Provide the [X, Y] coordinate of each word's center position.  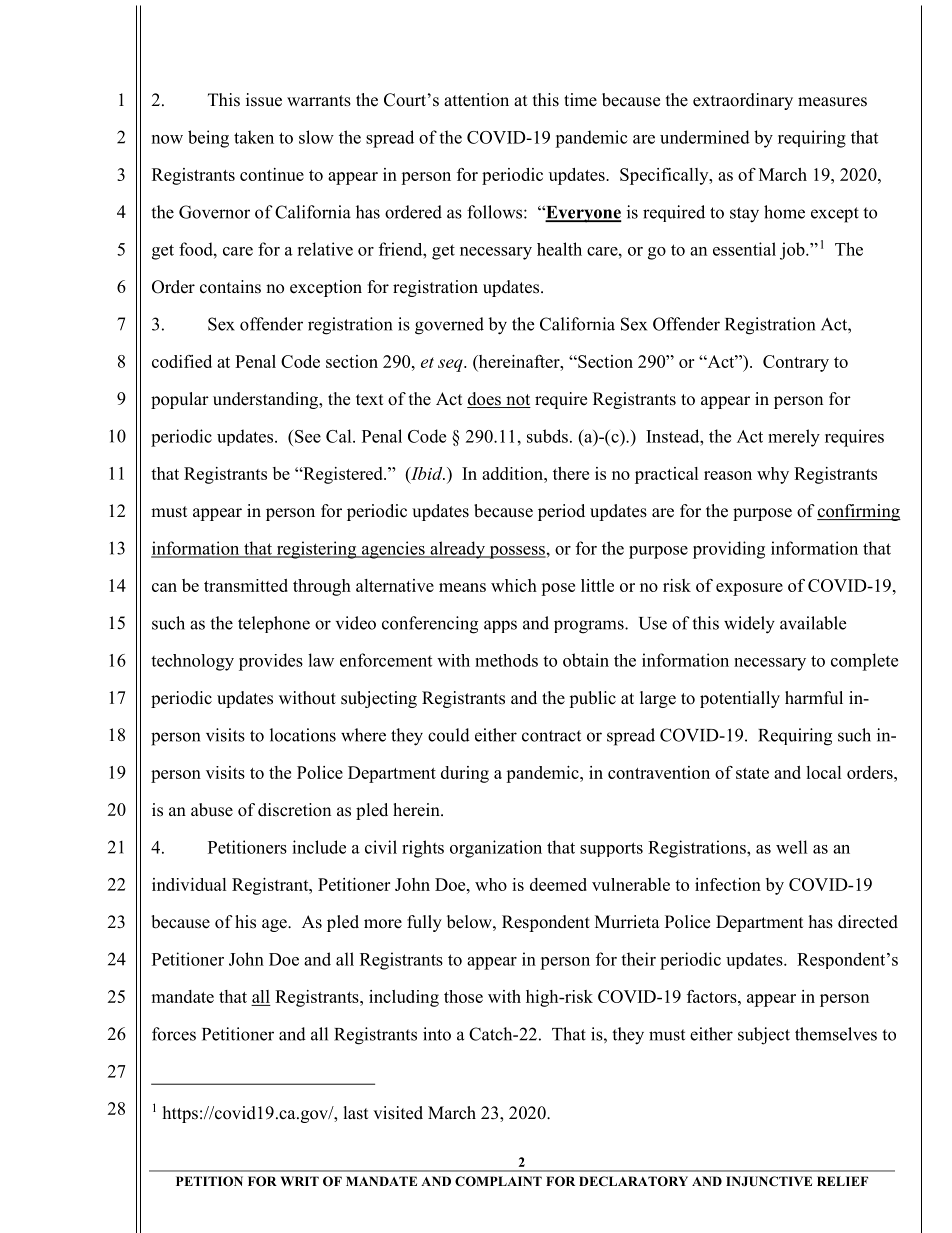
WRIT [300, 1181]
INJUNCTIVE [769, 1181]
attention [476, 100]
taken [254, 137]
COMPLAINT [498, 1181]
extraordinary [743, 101]
